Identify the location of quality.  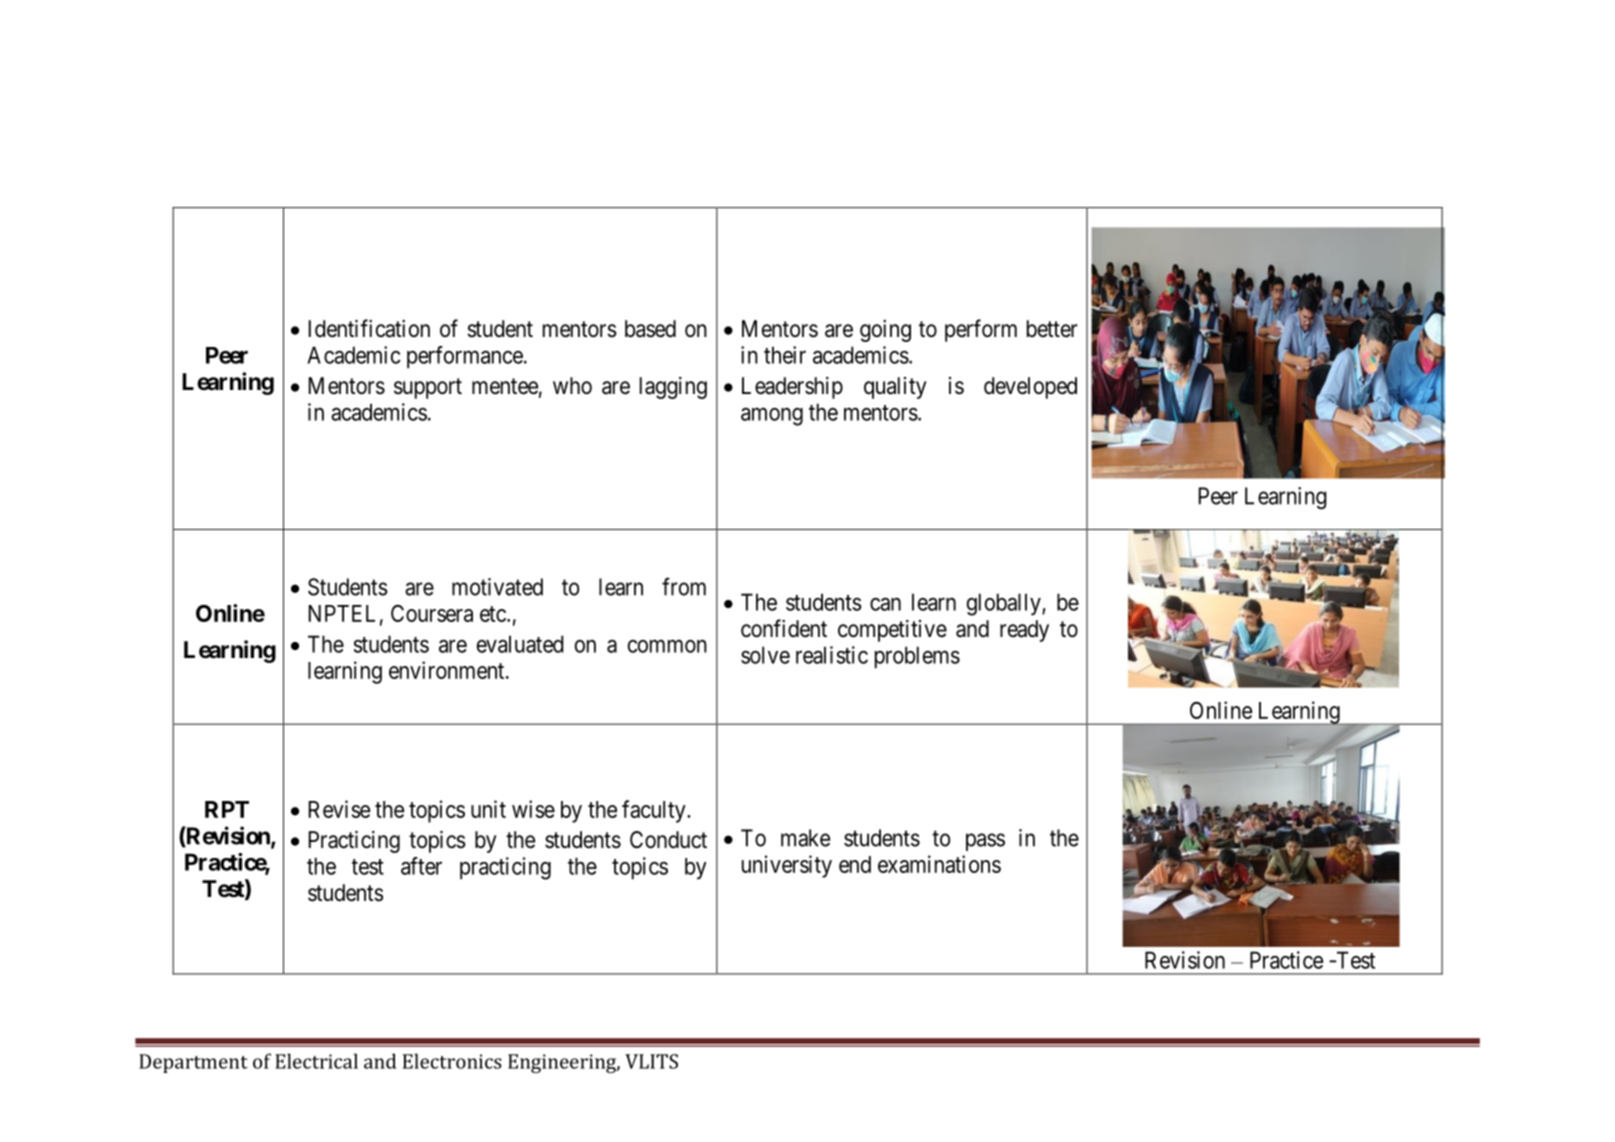
(895, 388).
